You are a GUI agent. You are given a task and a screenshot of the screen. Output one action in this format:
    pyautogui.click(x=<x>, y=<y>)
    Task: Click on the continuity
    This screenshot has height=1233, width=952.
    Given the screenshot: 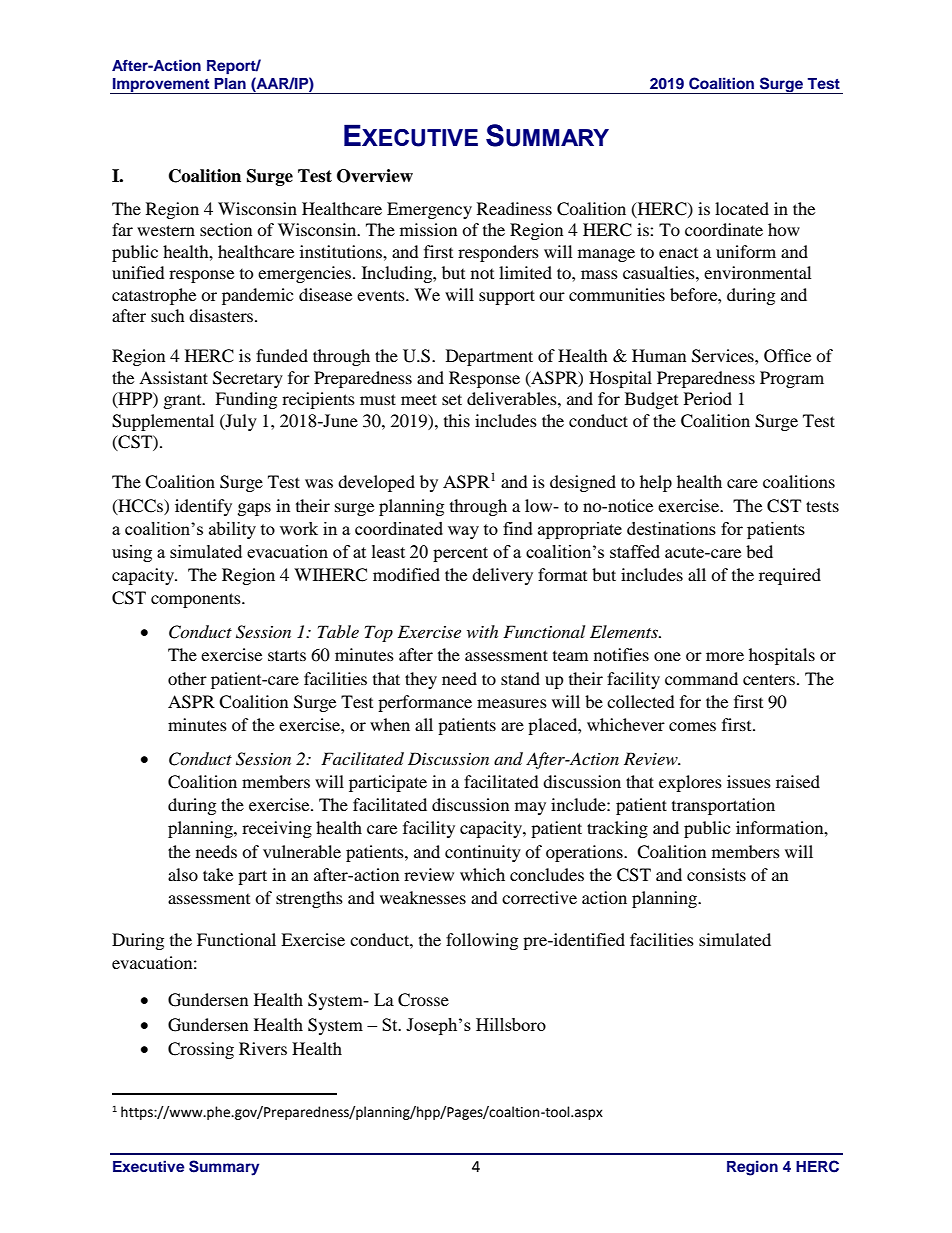 What is the action you would take?
    pyautogui.click(x=483, y=853)
